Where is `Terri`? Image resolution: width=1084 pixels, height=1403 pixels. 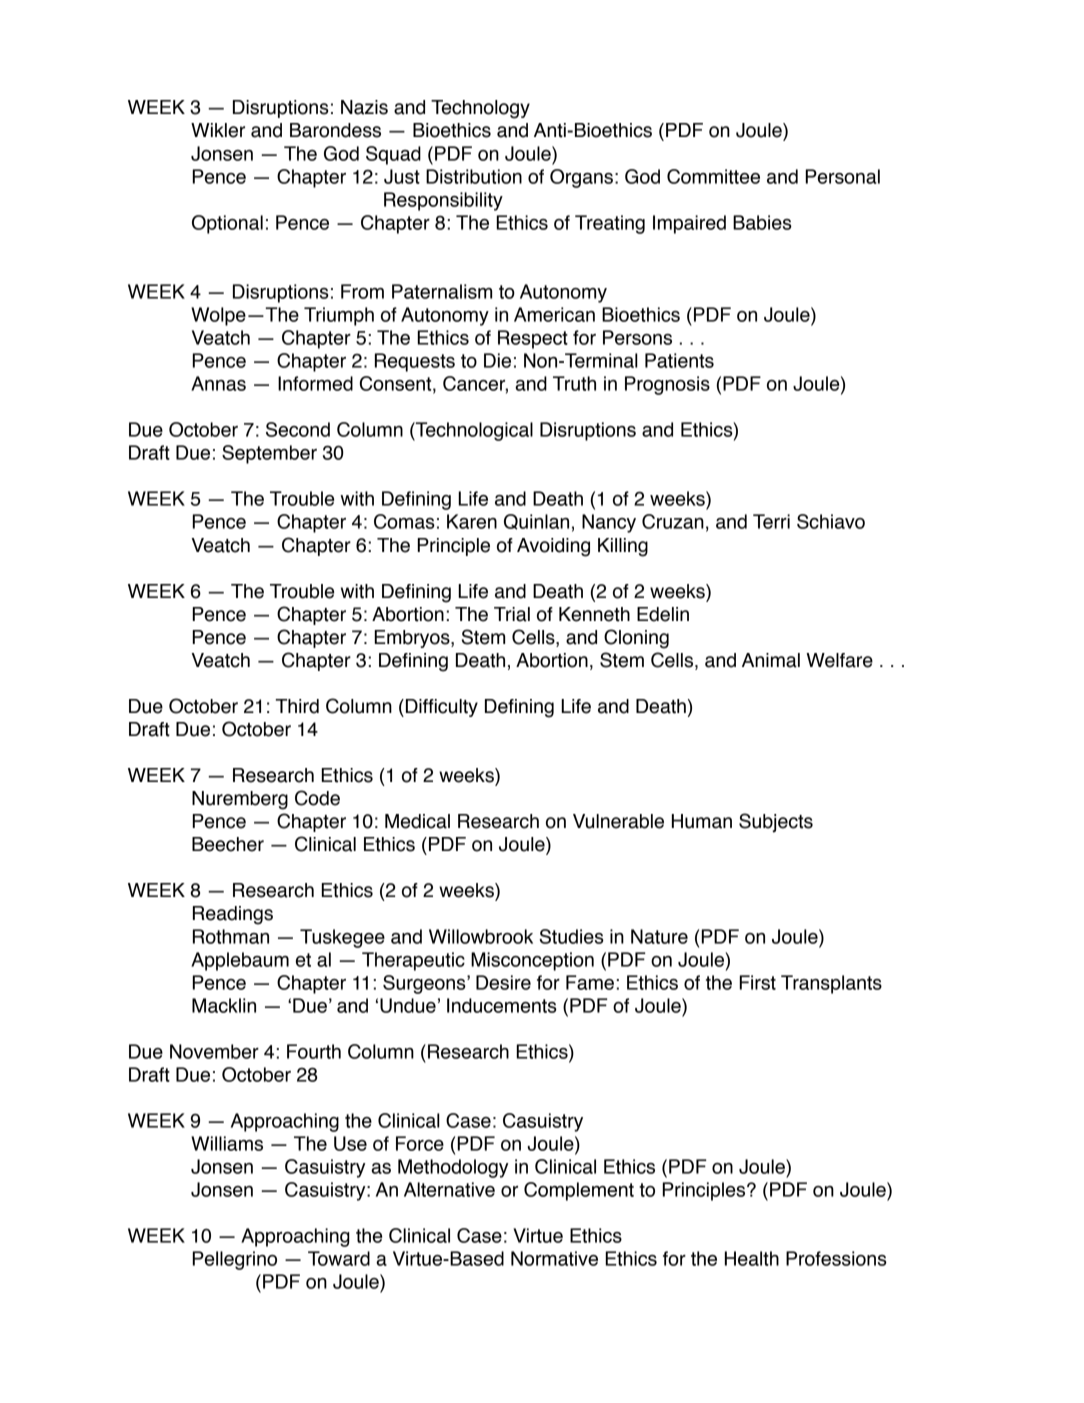
Terri is located at coordinates (771, 521).
